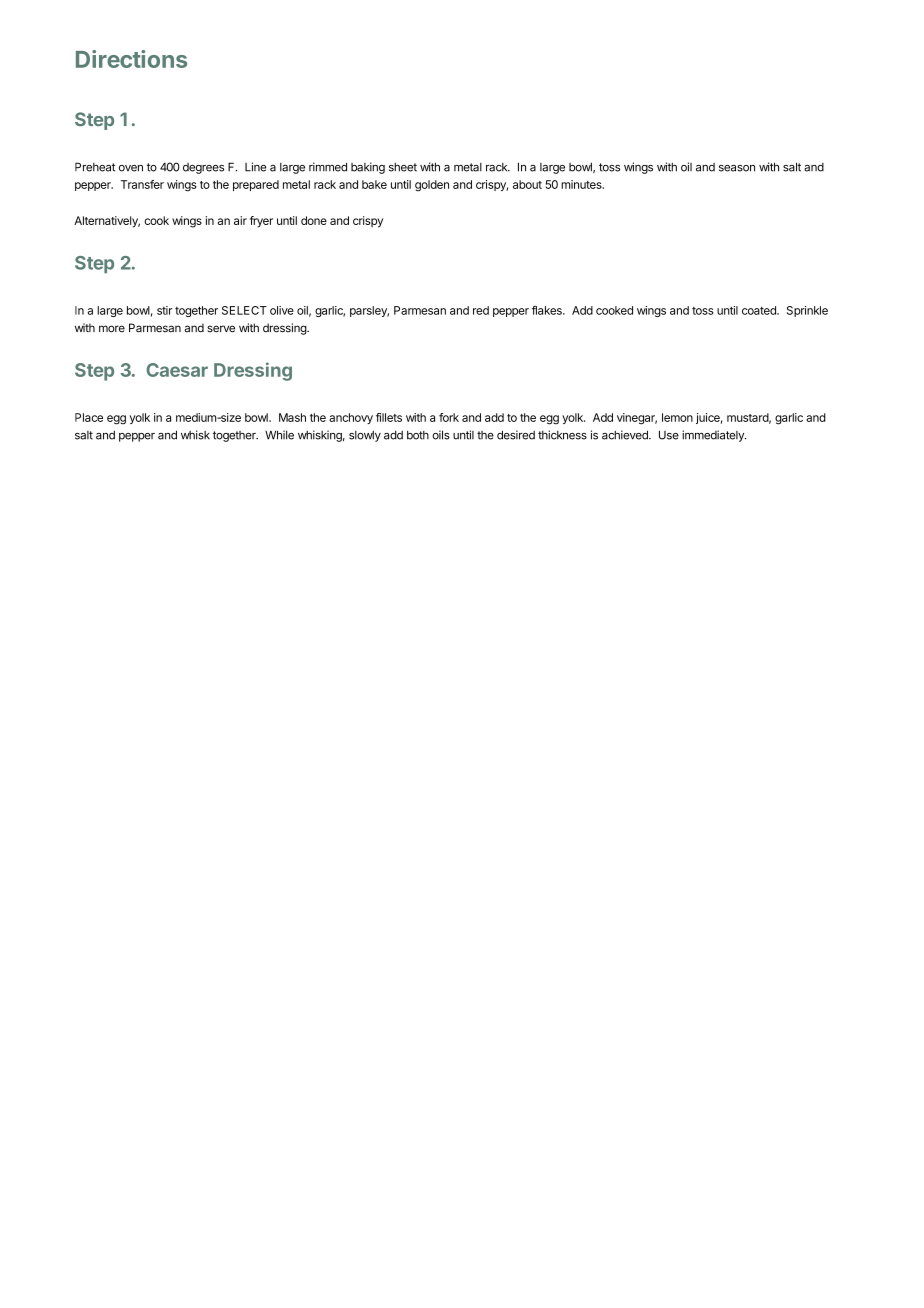  Describe the element at coordinates (807, 311) in the page. I see `Sprinkle` at that location.
